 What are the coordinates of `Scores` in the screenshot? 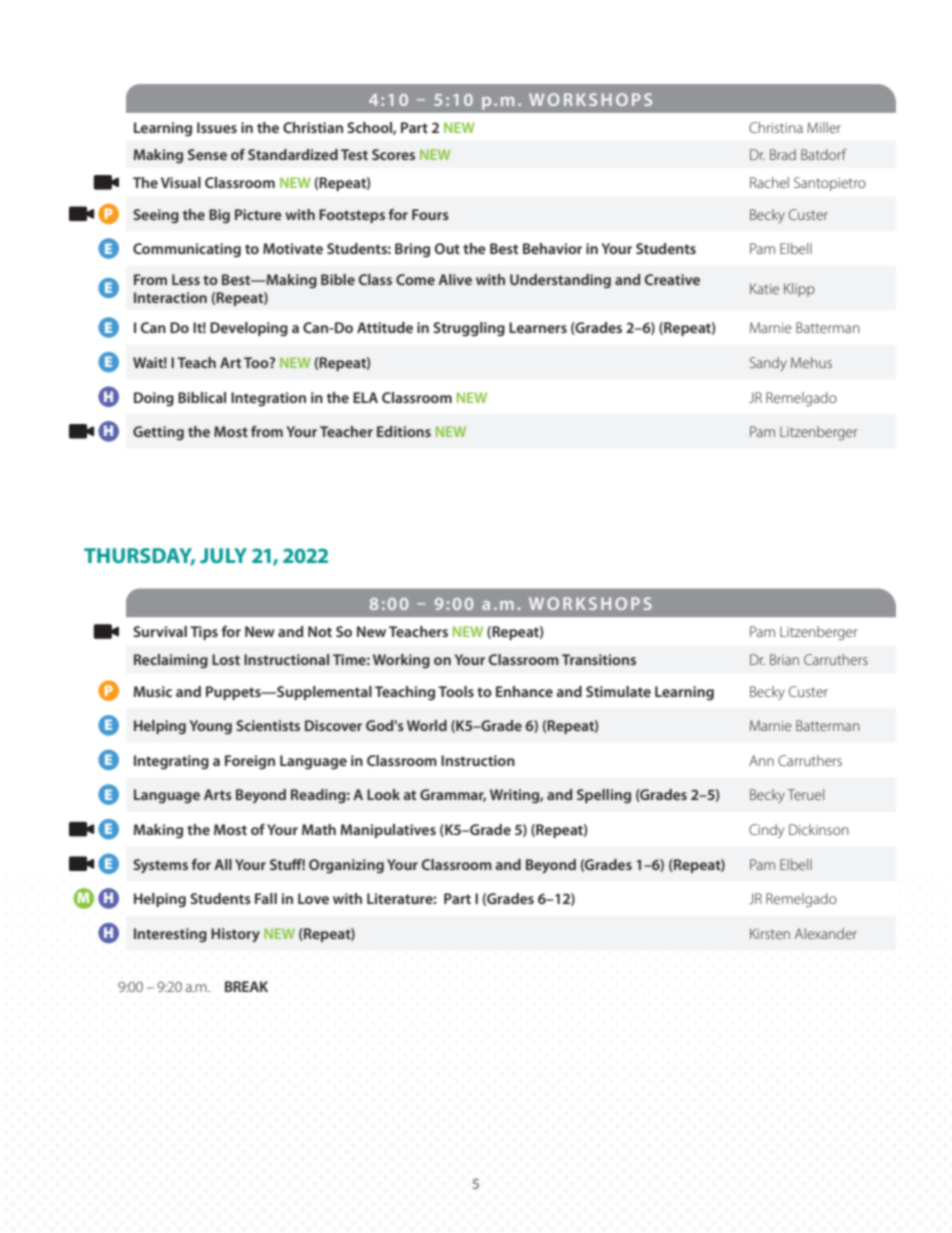 It's located at (393, 154).
